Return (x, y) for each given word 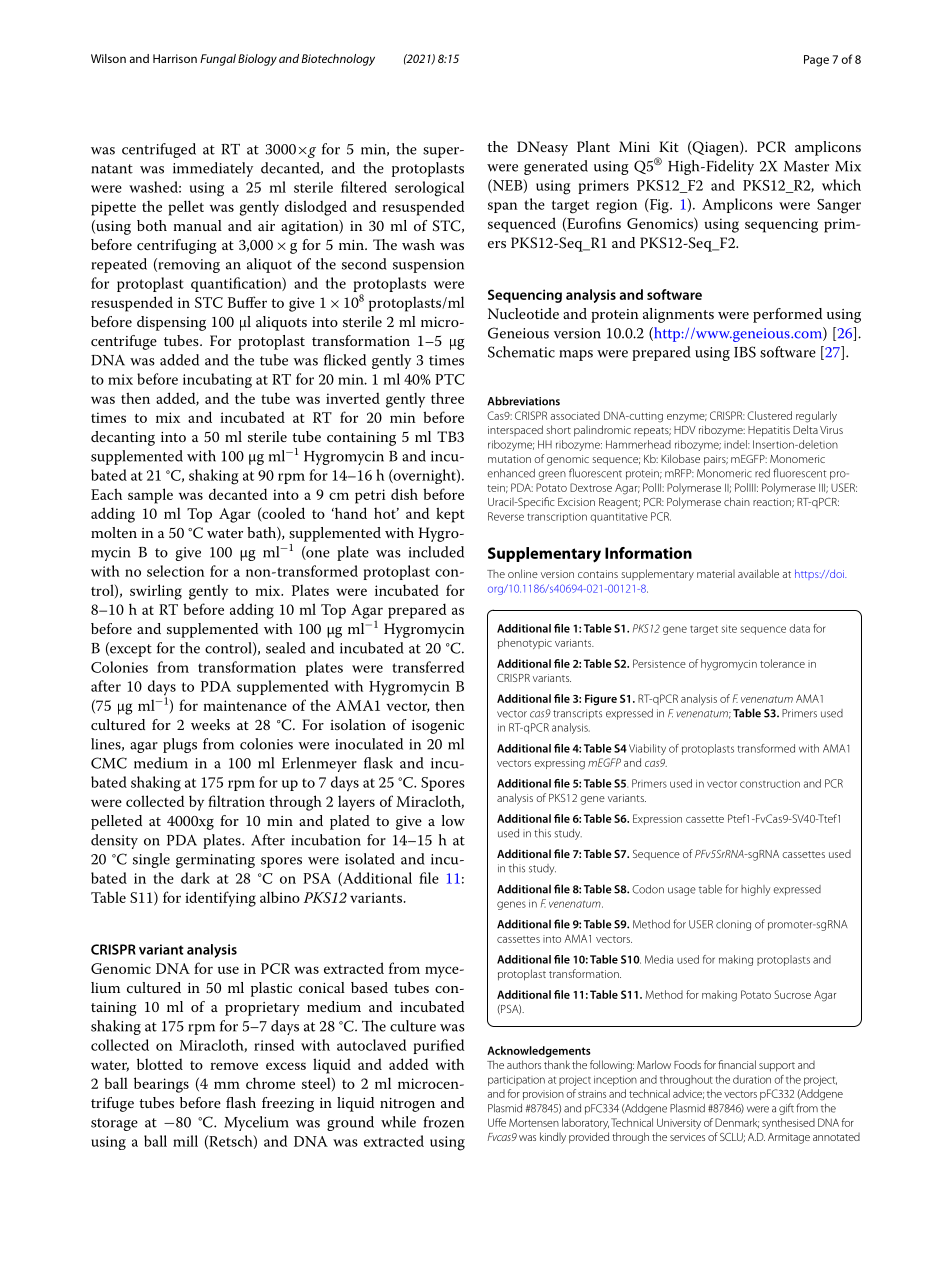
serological (429, 189)
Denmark (737, 1123)
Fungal (218, 60)
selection (176, 571)
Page (816, 61)
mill (185, 1141)
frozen (443, 1122)
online (523, 573)
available (758, 573)
